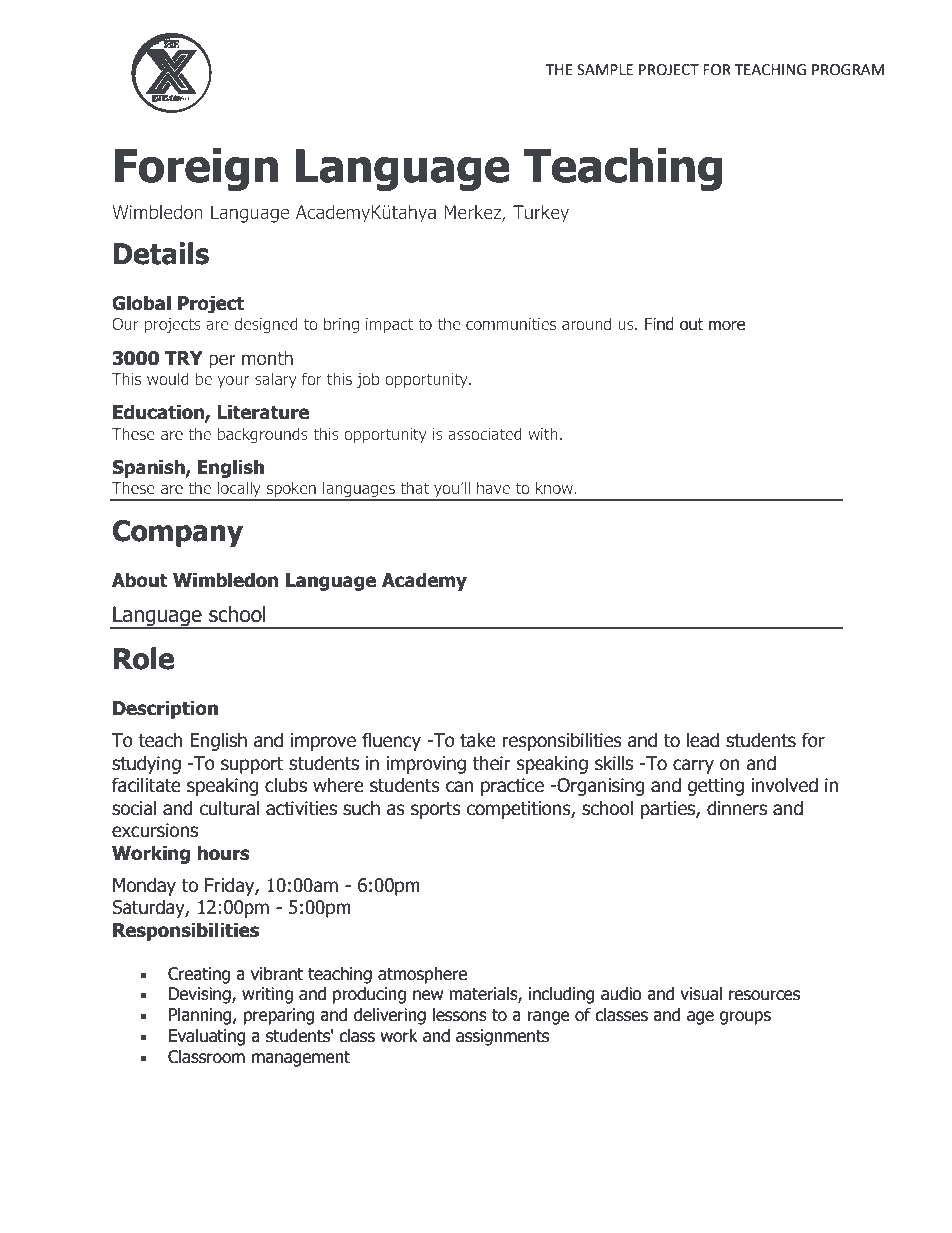 The image size is (952, 1233). What do you see at coordinates (848, 70) in the screenshot?
I see `PROGRAM` at bounding box center [848, 70].
